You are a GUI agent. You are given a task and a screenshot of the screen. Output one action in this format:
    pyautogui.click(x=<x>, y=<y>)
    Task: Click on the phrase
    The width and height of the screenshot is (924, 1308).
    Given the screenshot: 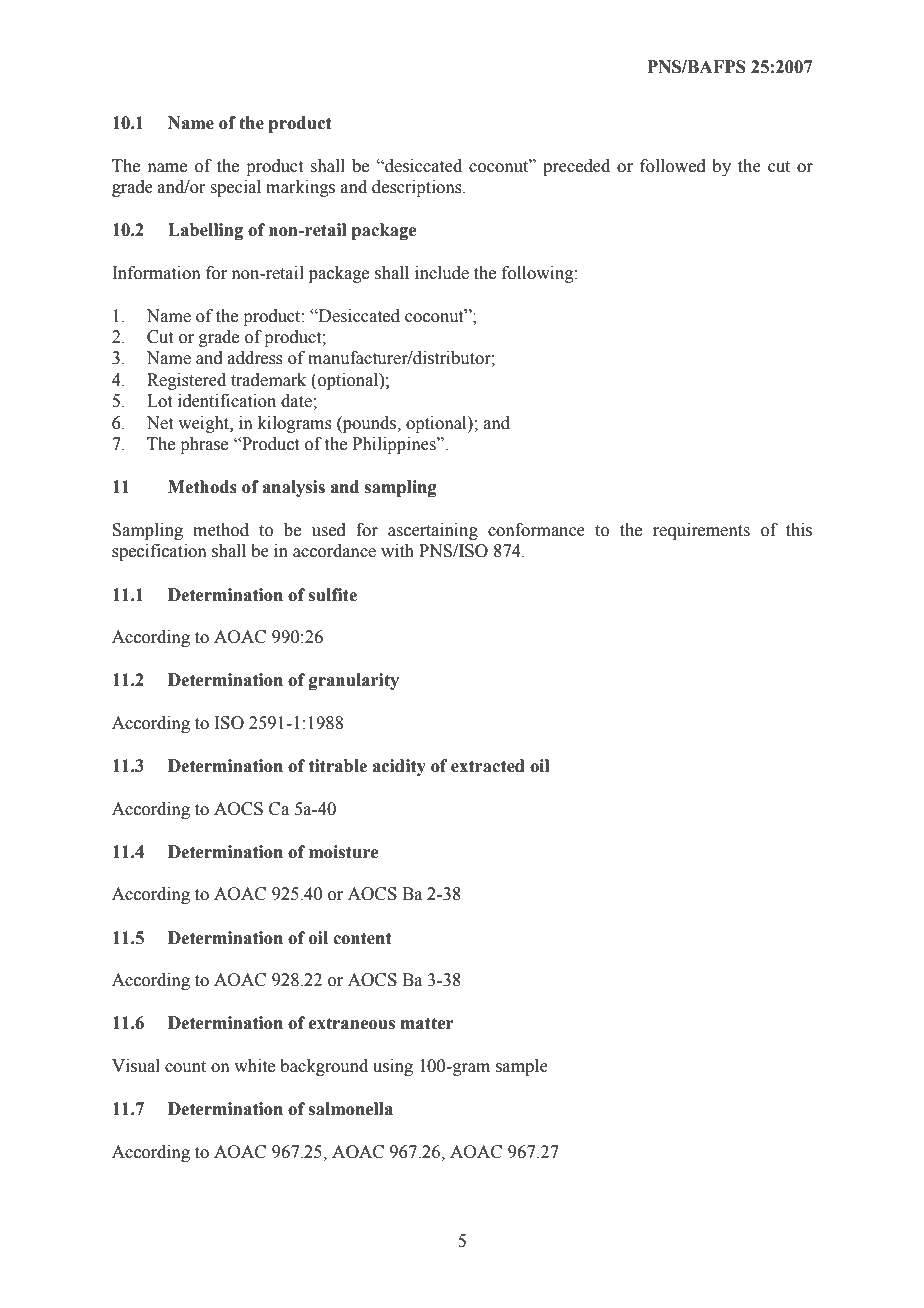 What is the action you would take?
    pyautogui.click(x=204, y=445)
